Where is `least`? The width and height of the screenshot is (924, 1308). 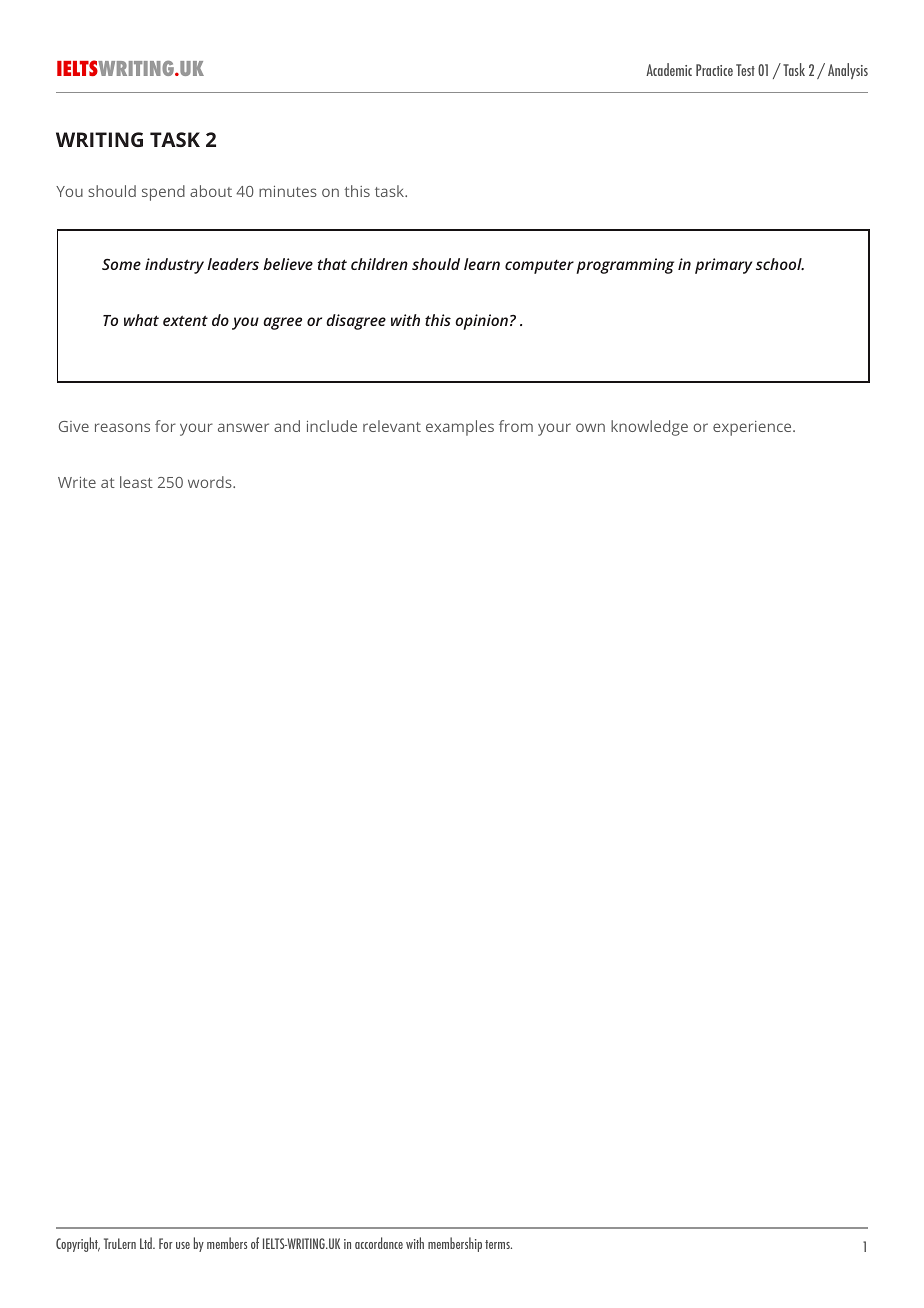
least is located at coordinates (136, 482).
